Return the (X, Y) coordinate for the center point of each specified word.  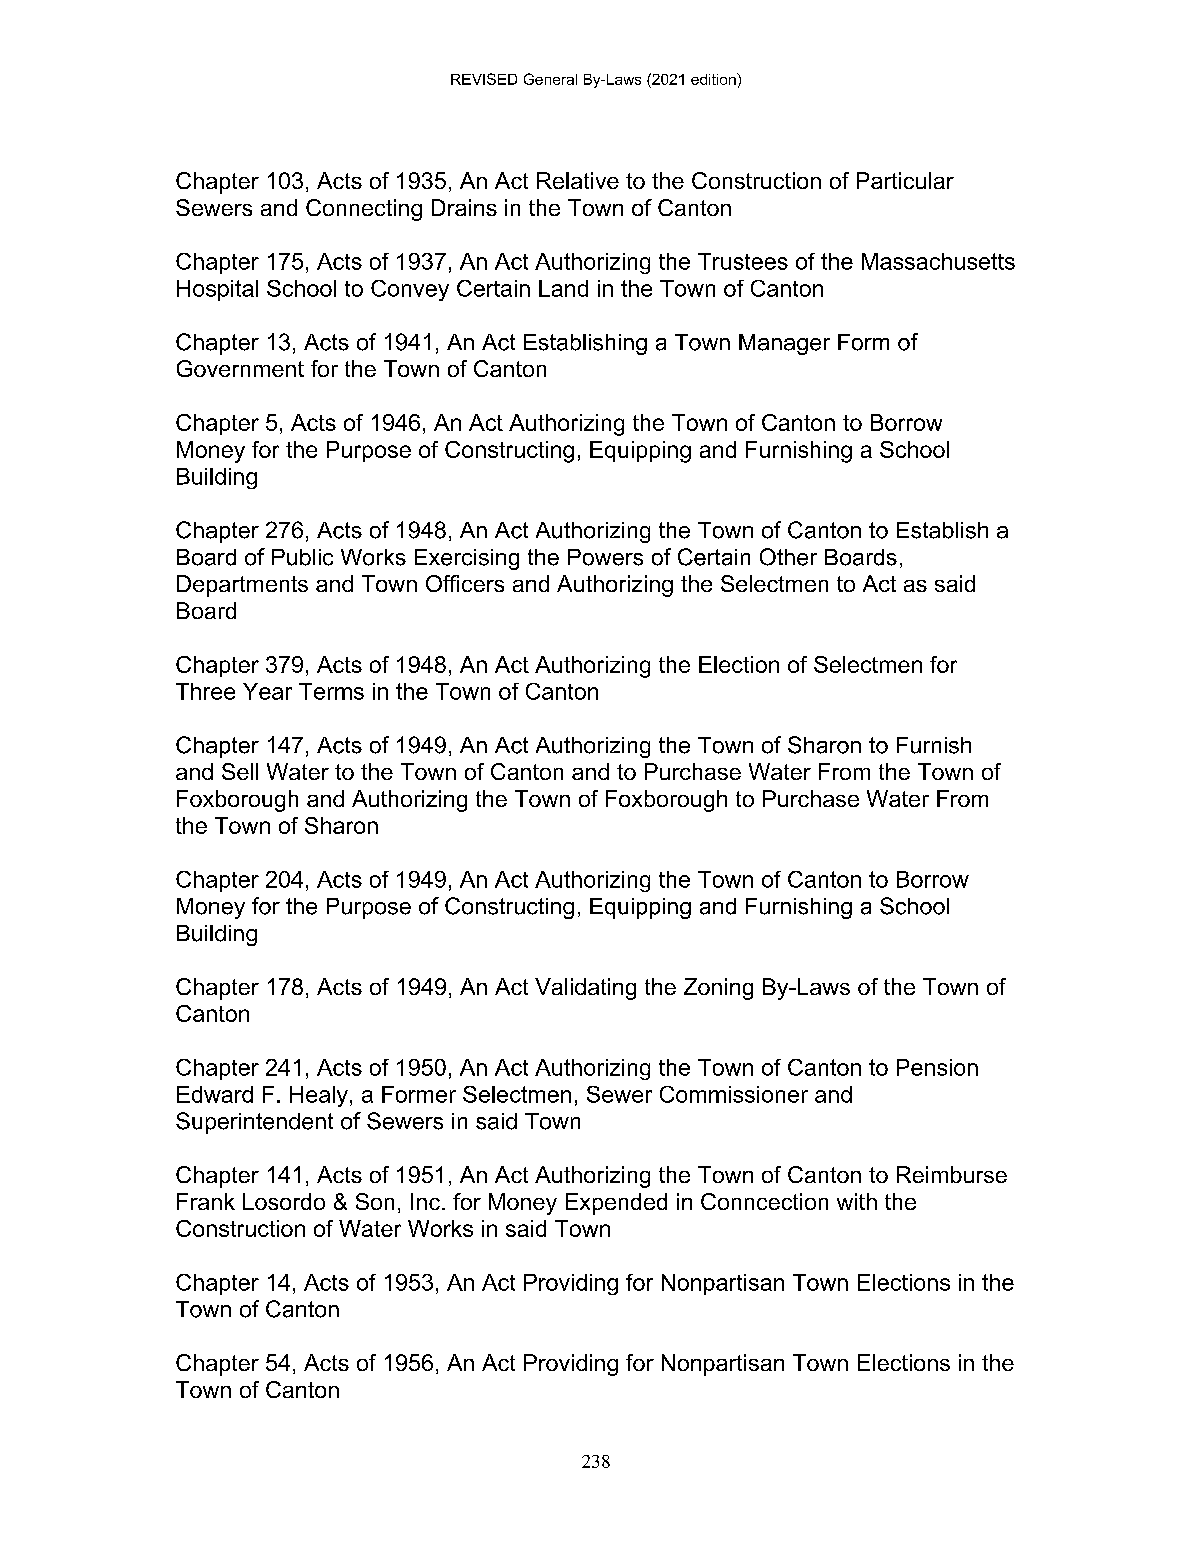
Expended (616, 1204)
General (550, 79)
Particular (905, 180)
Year (267, 691)
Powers (605, 557)
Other (788, 557)
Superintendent (254, 1123)
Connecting (364, 210)
